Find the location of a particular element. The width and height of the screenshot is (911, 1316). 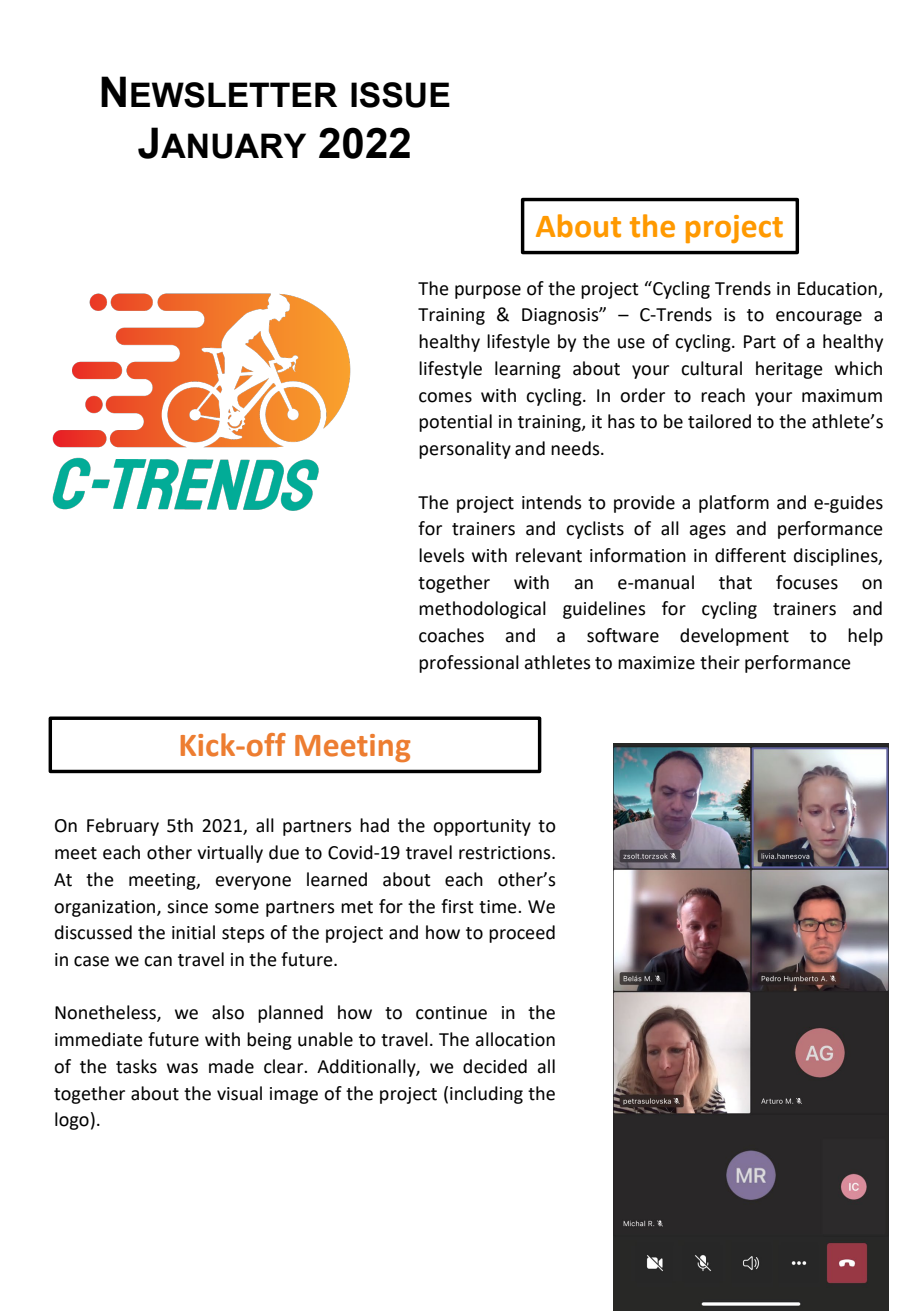

was is located at coordinates (182, 1068).
